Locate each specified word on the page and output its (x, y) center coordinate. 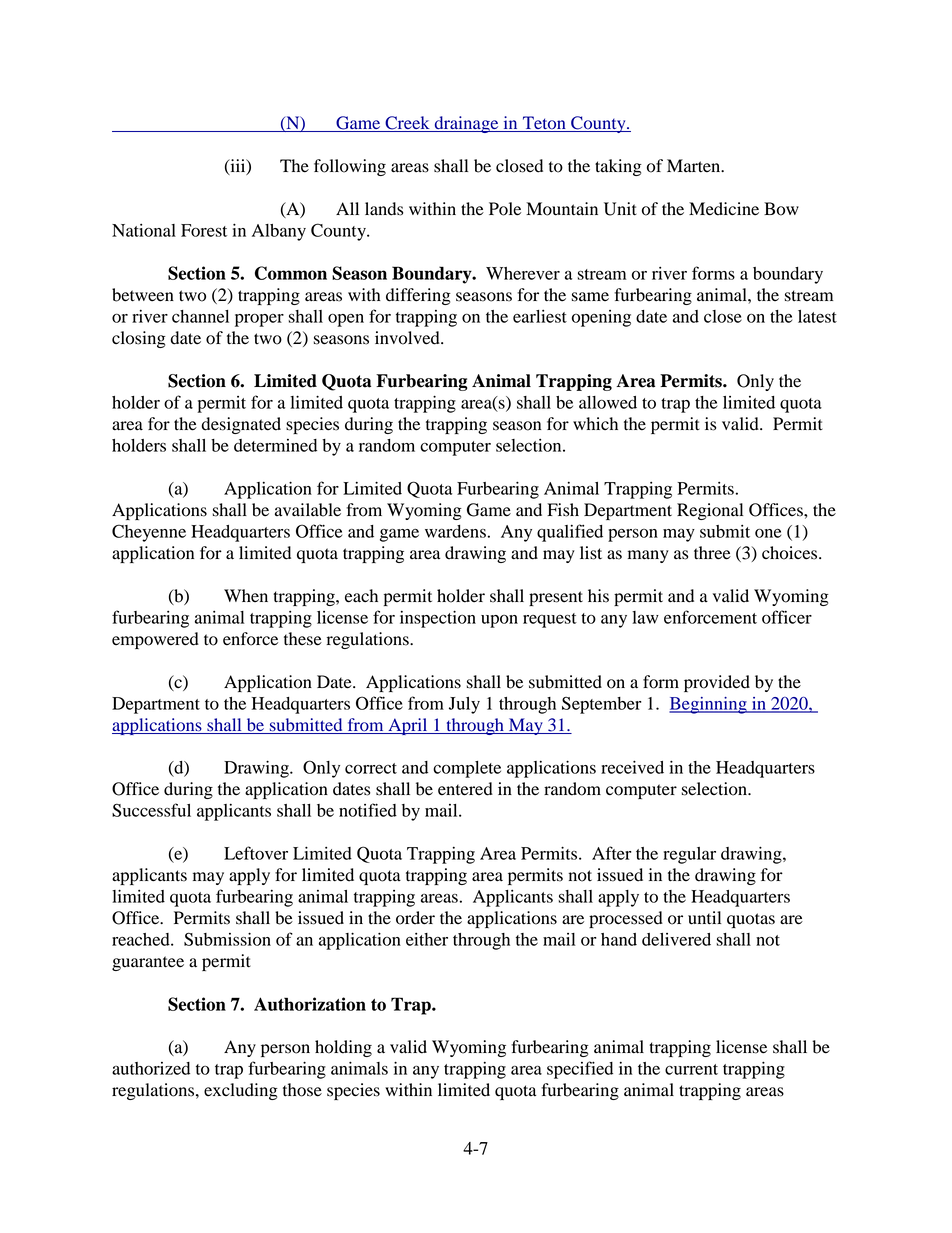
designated (241, 425)
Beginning (709, 705)
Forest (204, 230)
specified (580, 1070)
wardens (455, 531)
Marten (695, 166)
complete (467, 769)
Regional (710, 511)
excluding (241, 1091)
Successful (151, 810)
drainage (466, 124)
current (691, 1069)
